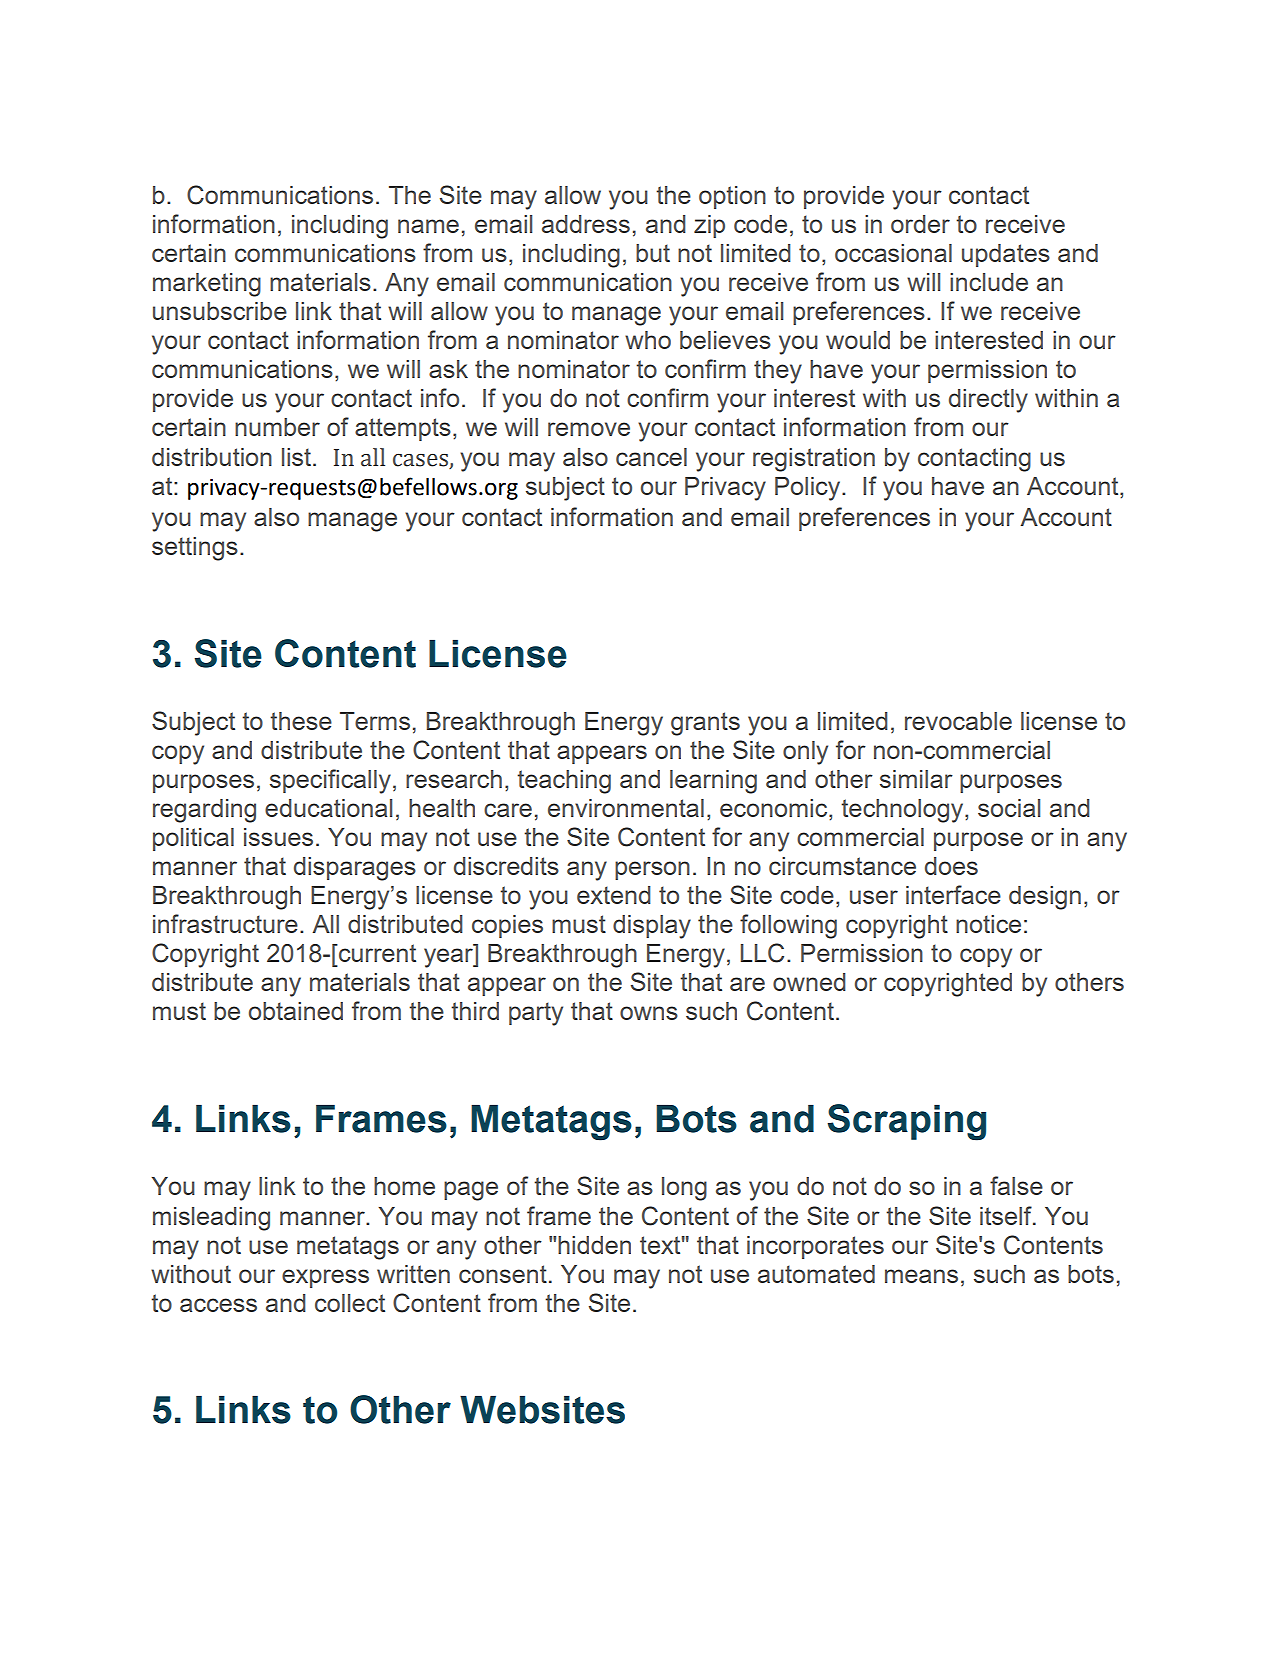 Image resolution: width=1287 pixels, height=1666 pixels. Describe the element at coordinates (325, 1278) in the page. I see `express` at that location.
